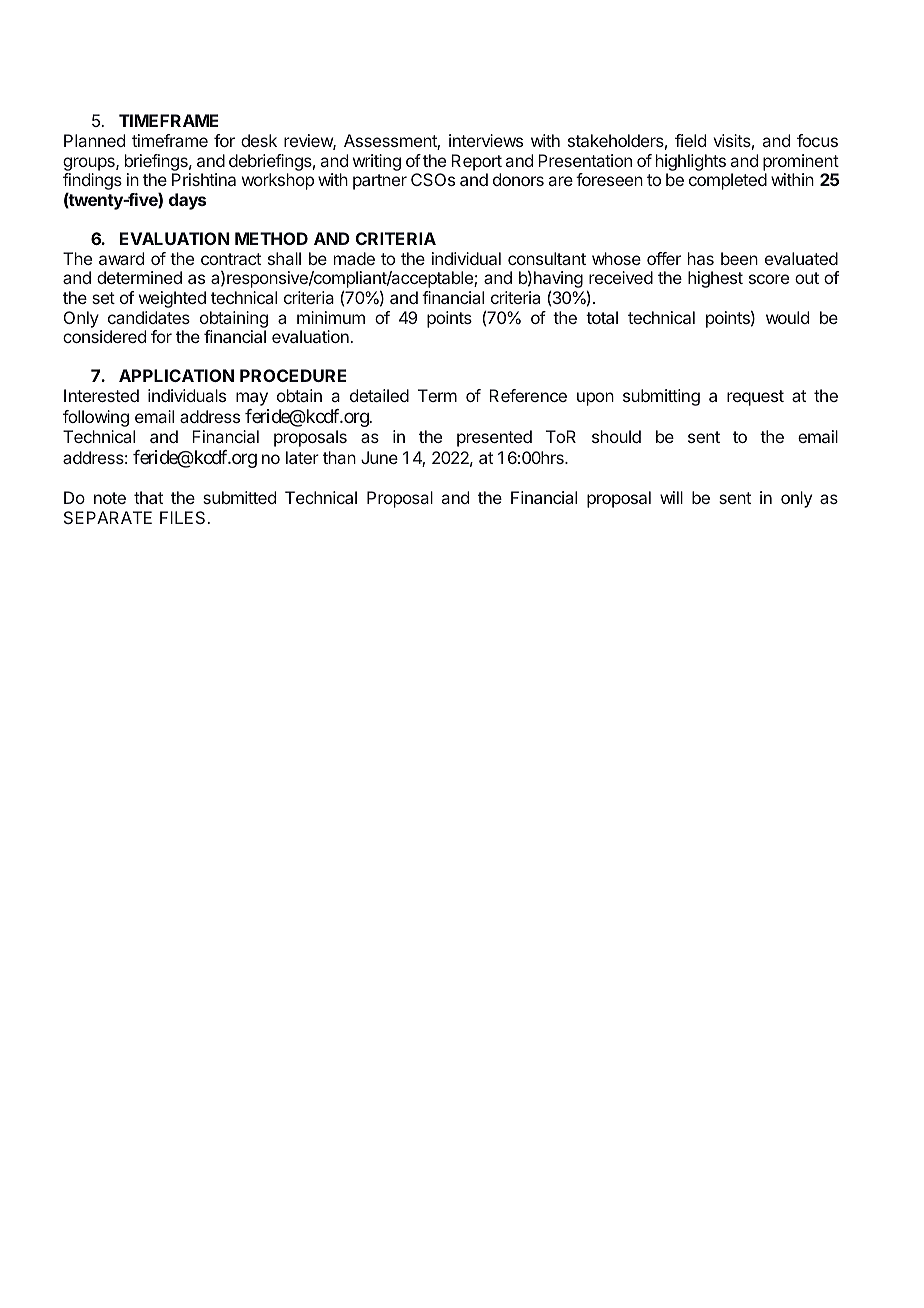 The width and height of the screenshot is (924, 1308). Describe the element at coordinates (671, 497) in the screenshot. I see `will` at that location.
